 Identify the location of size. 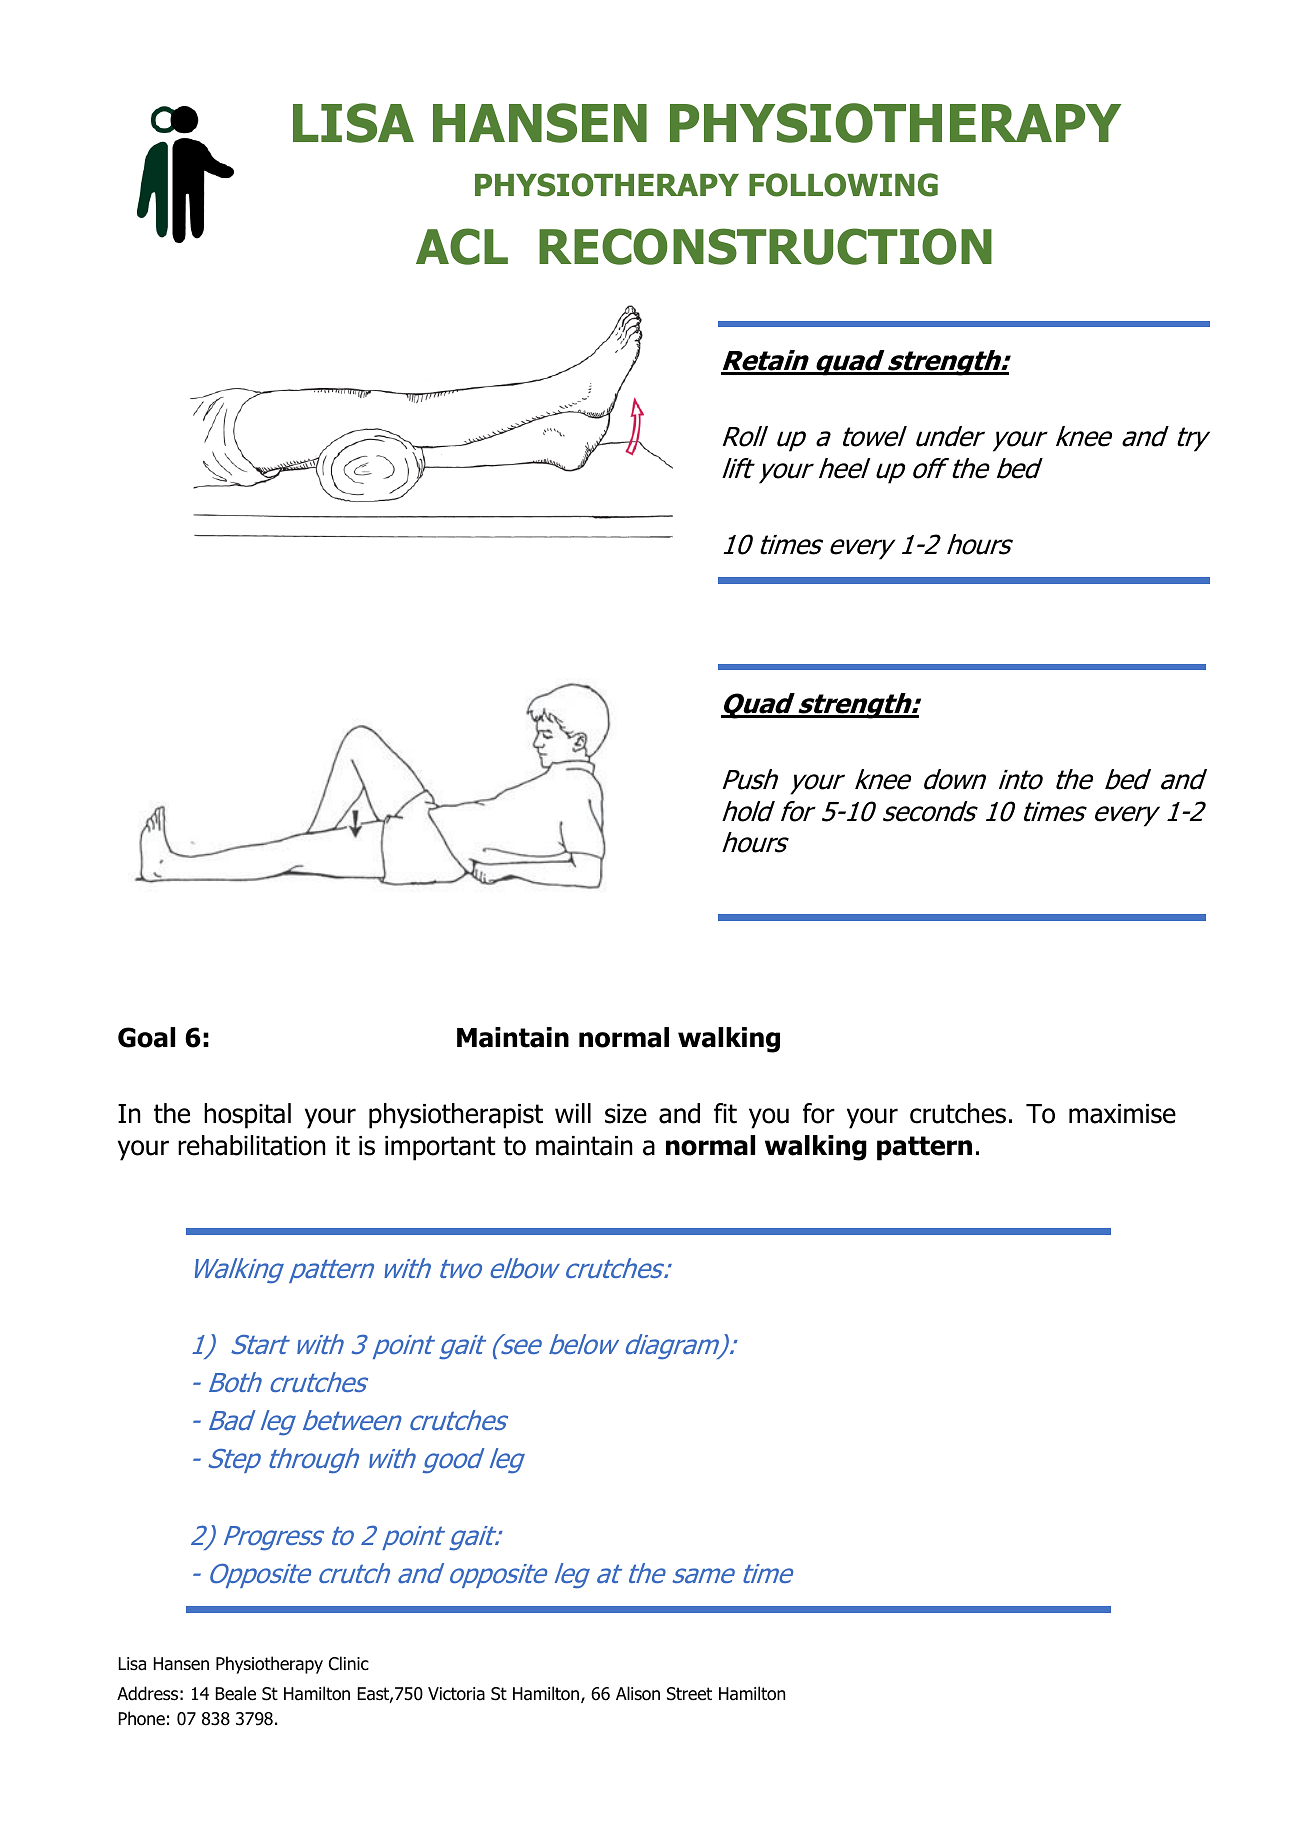
(626, 1114).
